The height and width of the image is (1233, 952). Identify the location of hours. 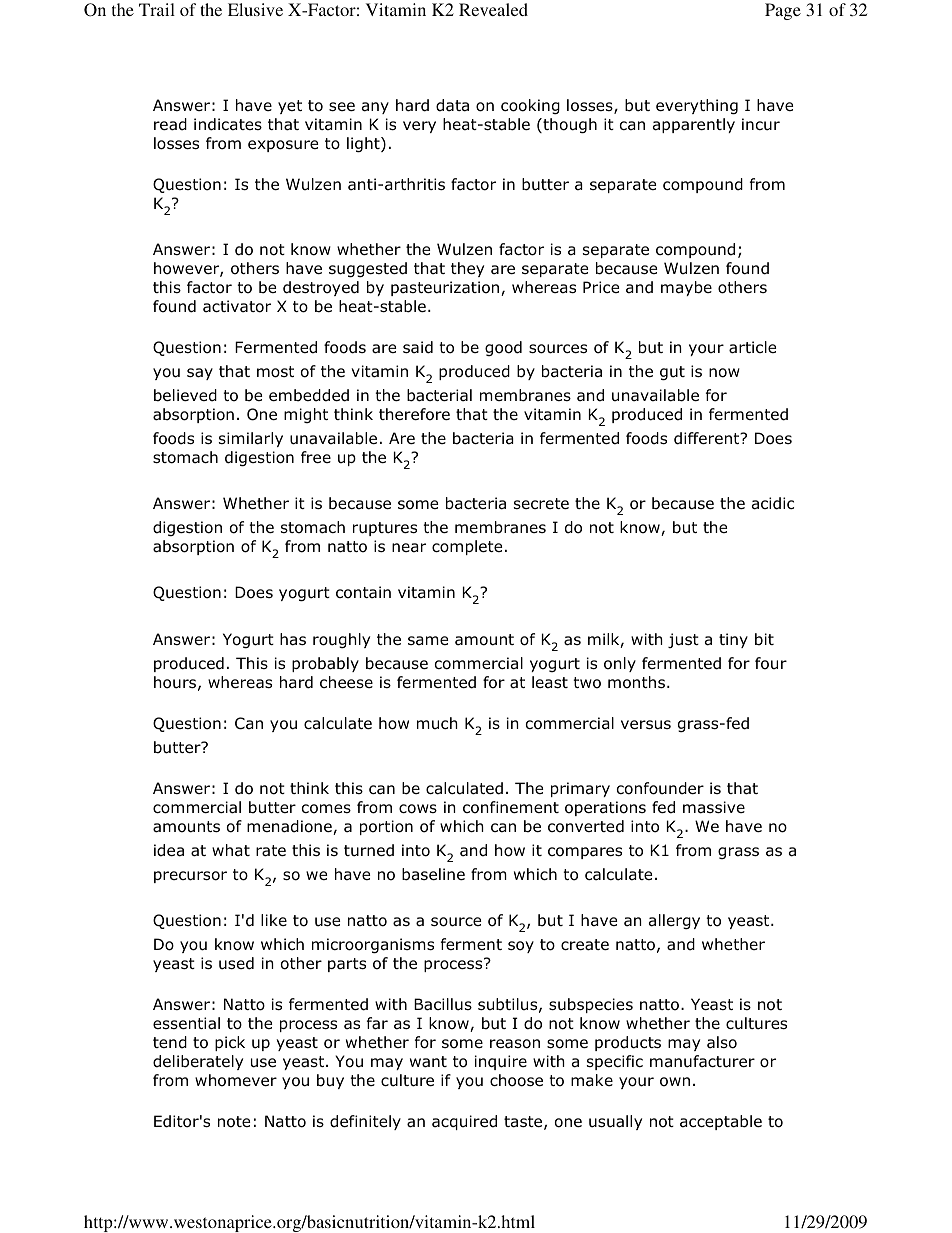
(175, 682).
